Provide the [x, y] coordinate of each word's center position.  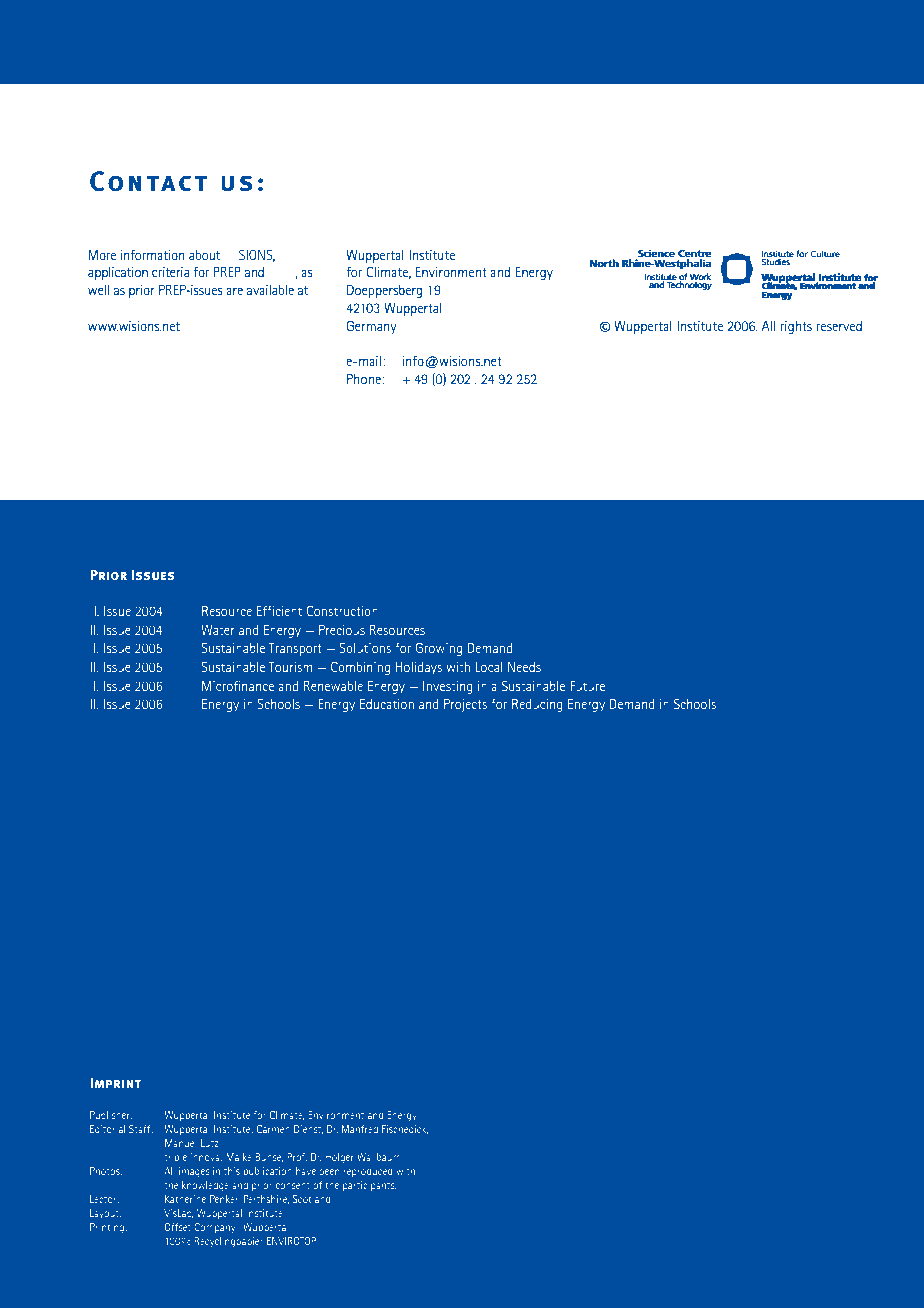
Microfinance [238, 686]
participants [370, 1186]
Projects [465, 705]
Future [587, 686]
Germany [371, 327]
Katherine [185, 1199]
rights [796, 327]
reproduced [368, 1172]
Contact [149, 181]
